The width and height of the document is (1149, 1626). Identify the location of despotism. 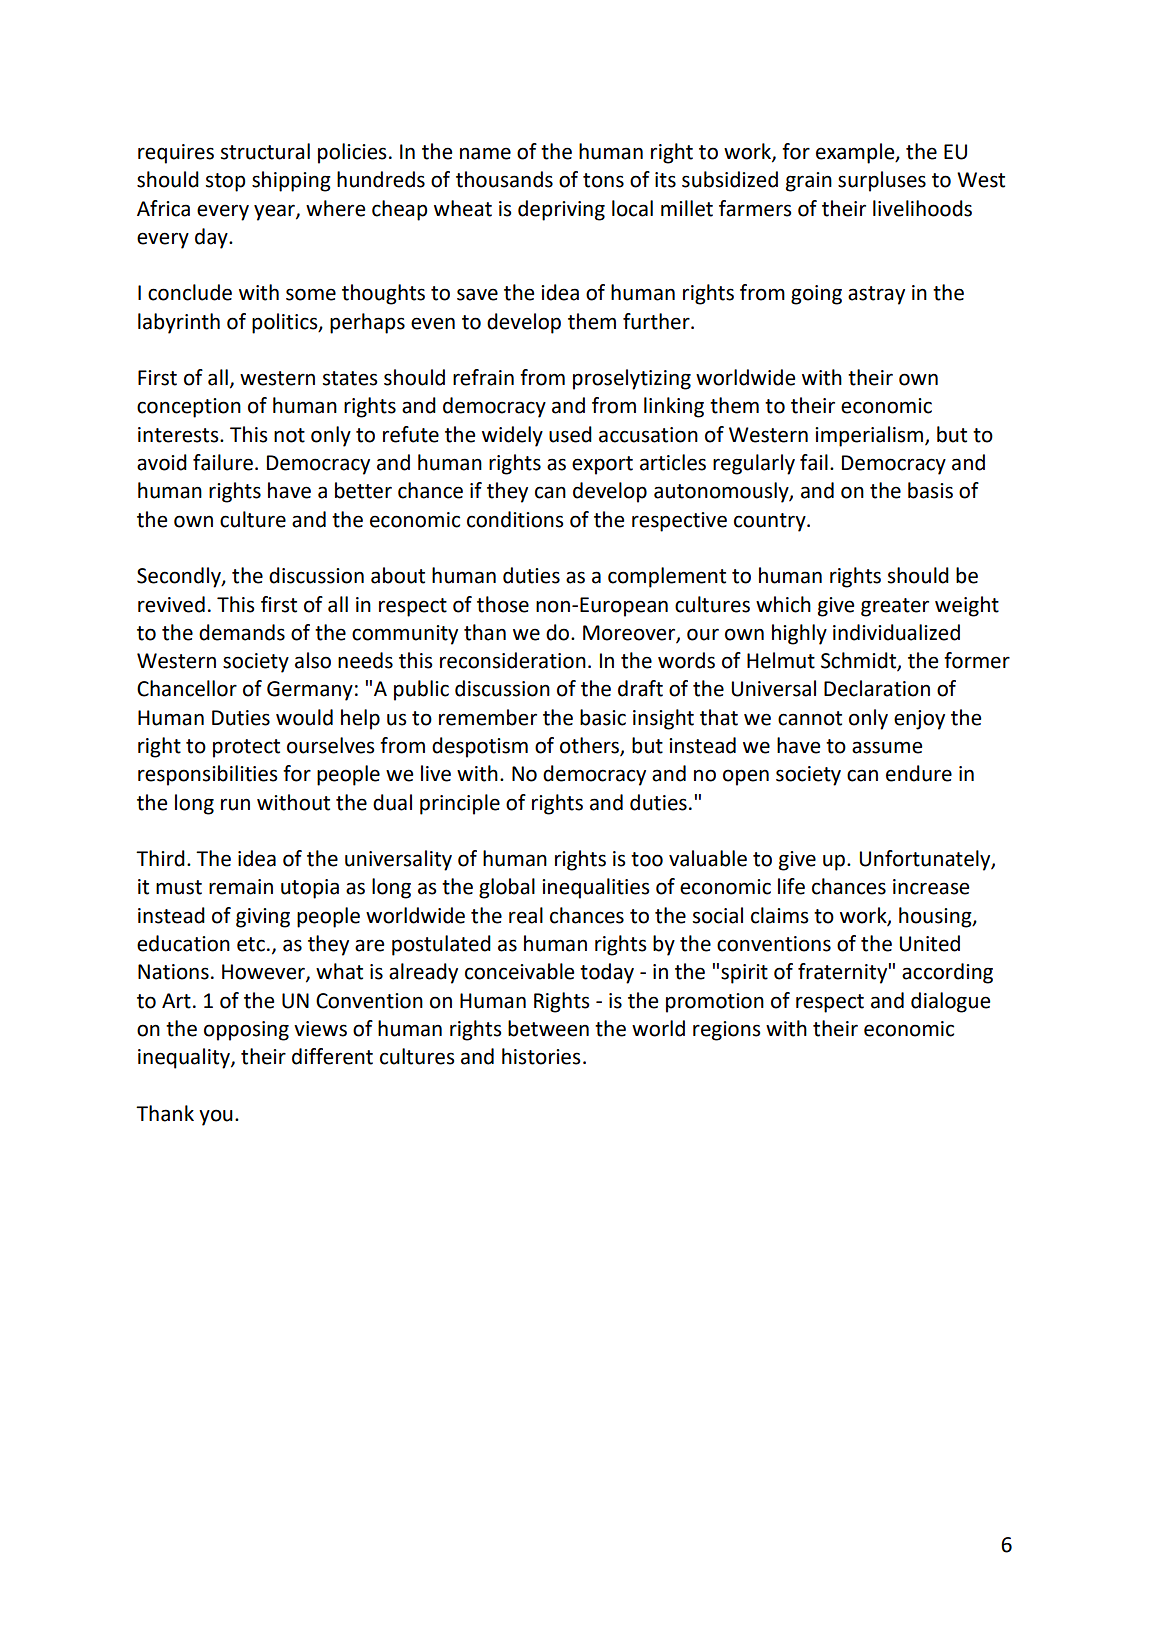
(480, 747).
